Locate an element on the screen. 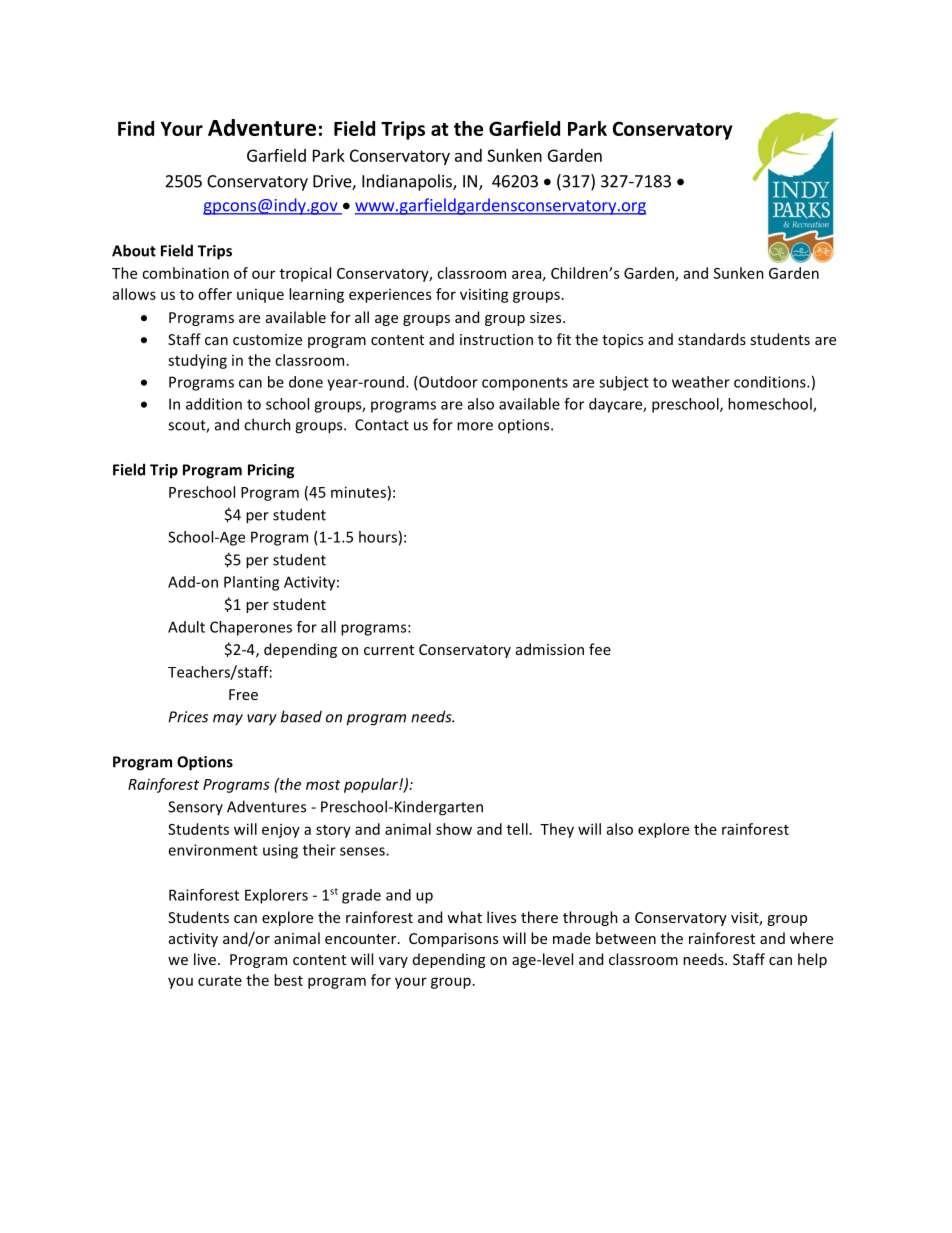 The height and width of the screenshot is (1233, 952). more is located at coordinates (475, 426).
